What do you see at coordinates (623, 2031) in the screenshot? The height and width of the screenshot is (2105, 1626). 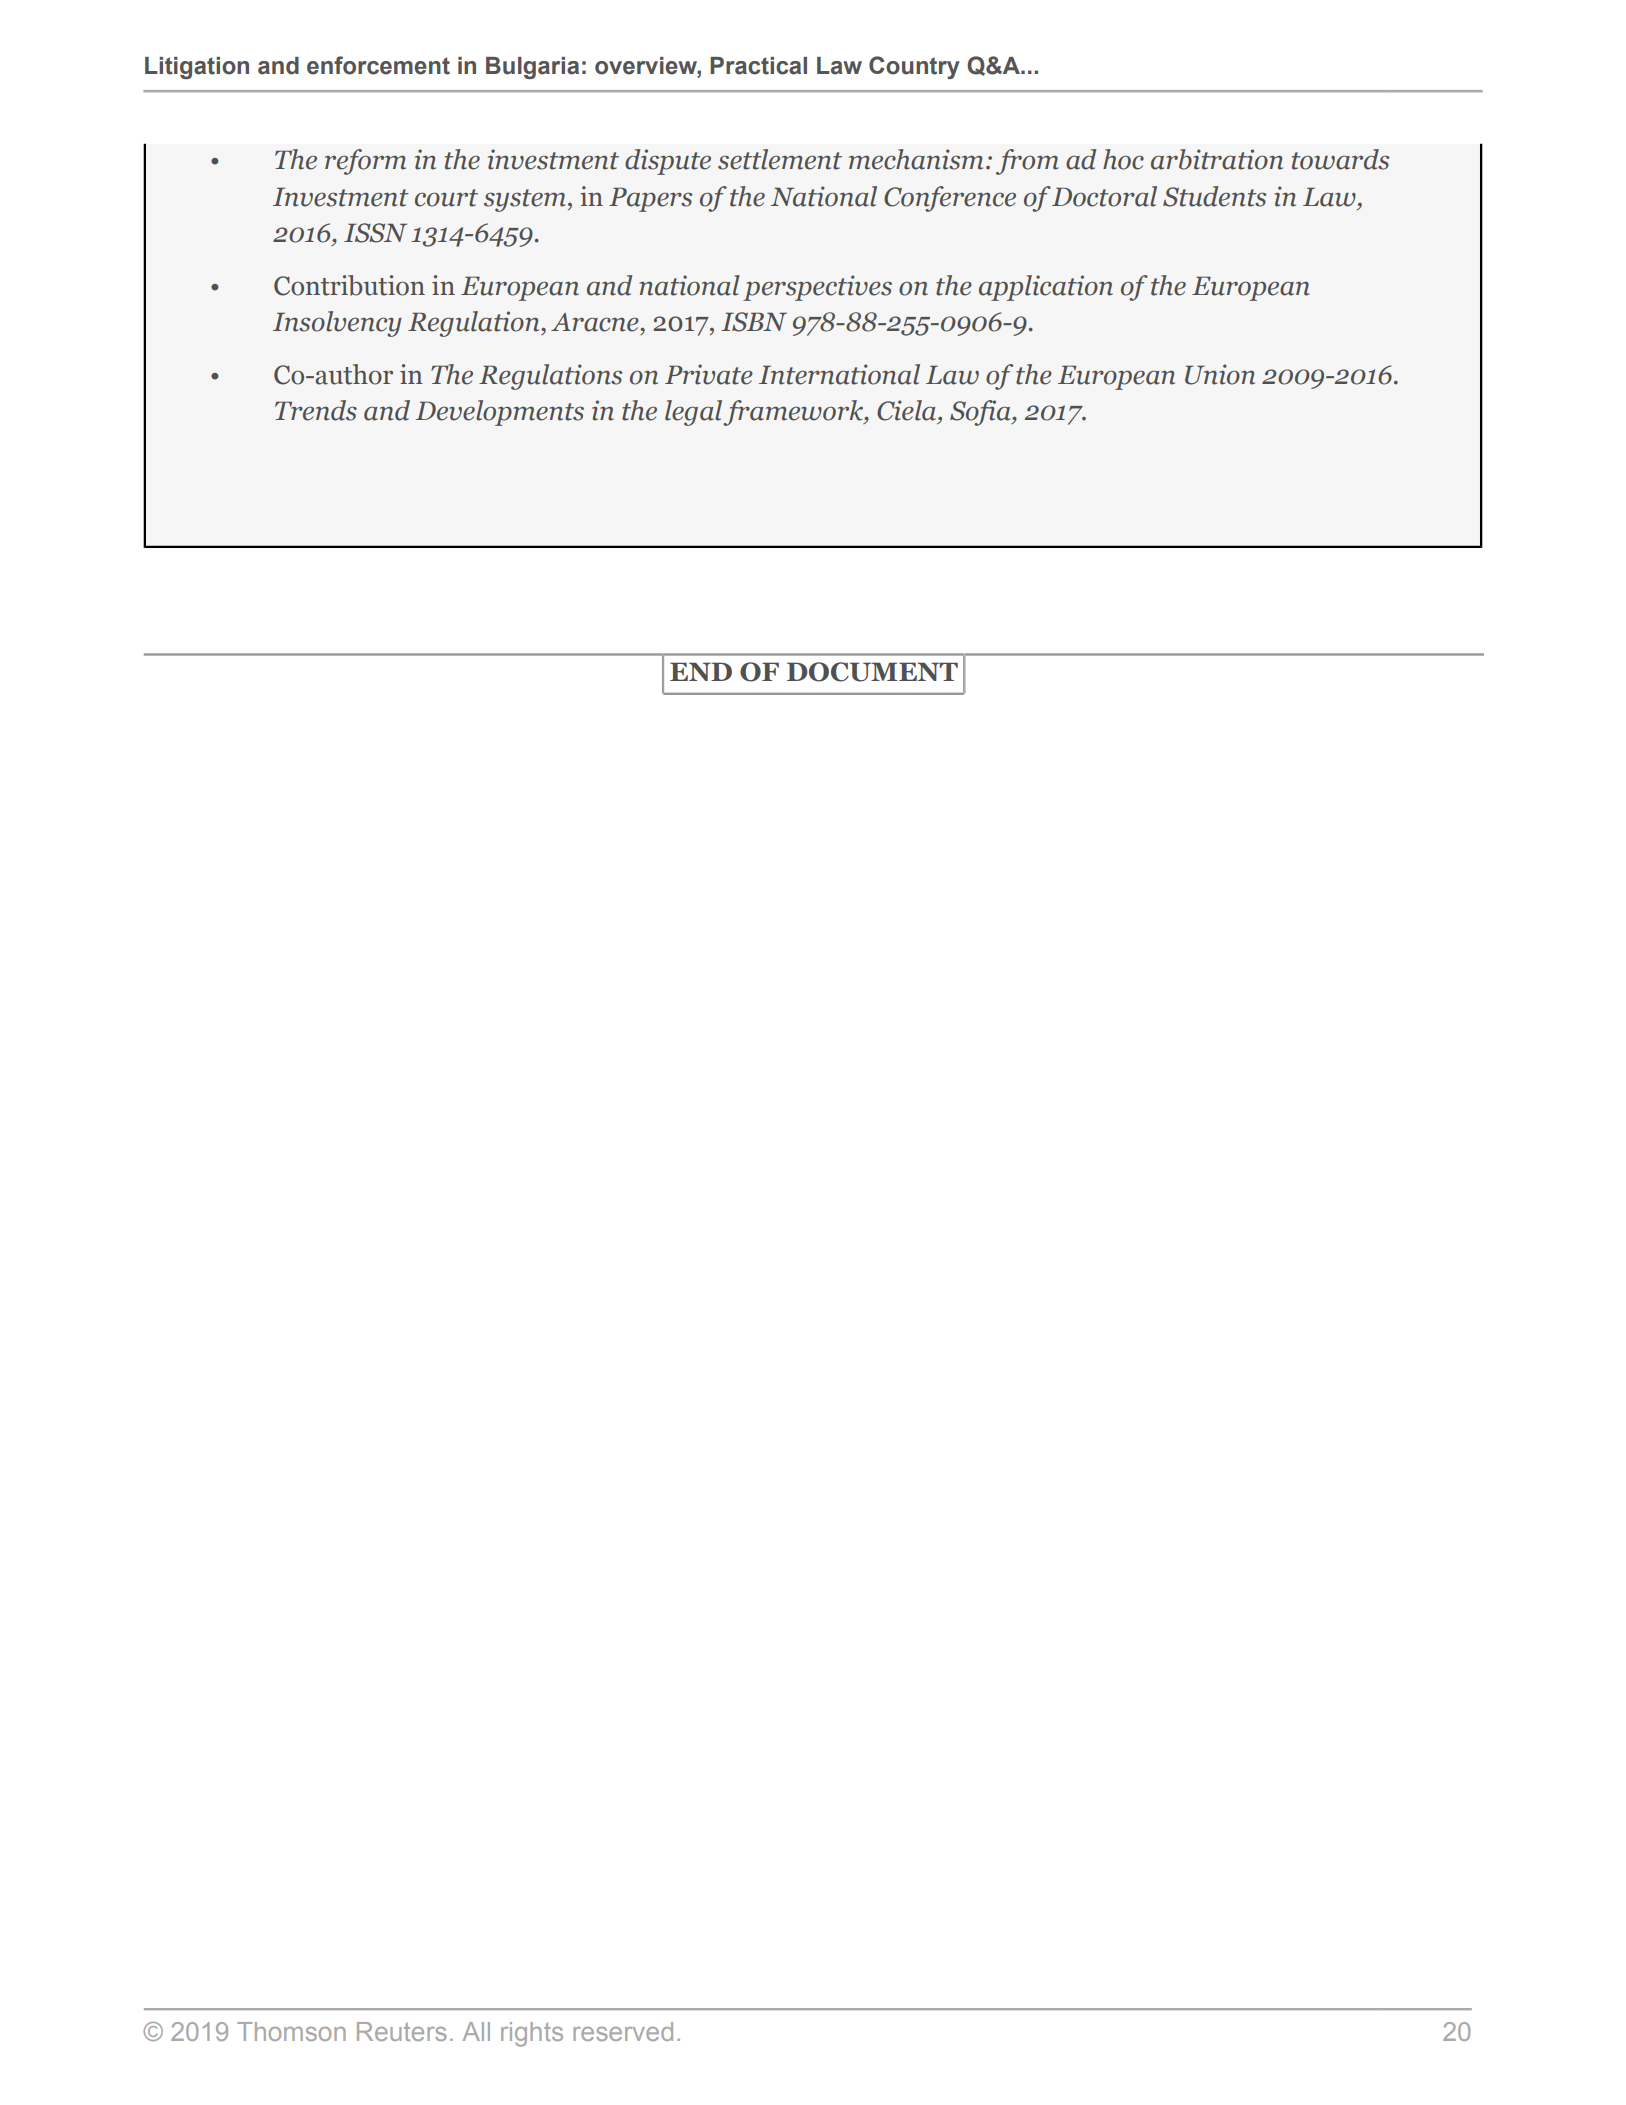 I see `reserved` at bounding box center [623, 2031].
